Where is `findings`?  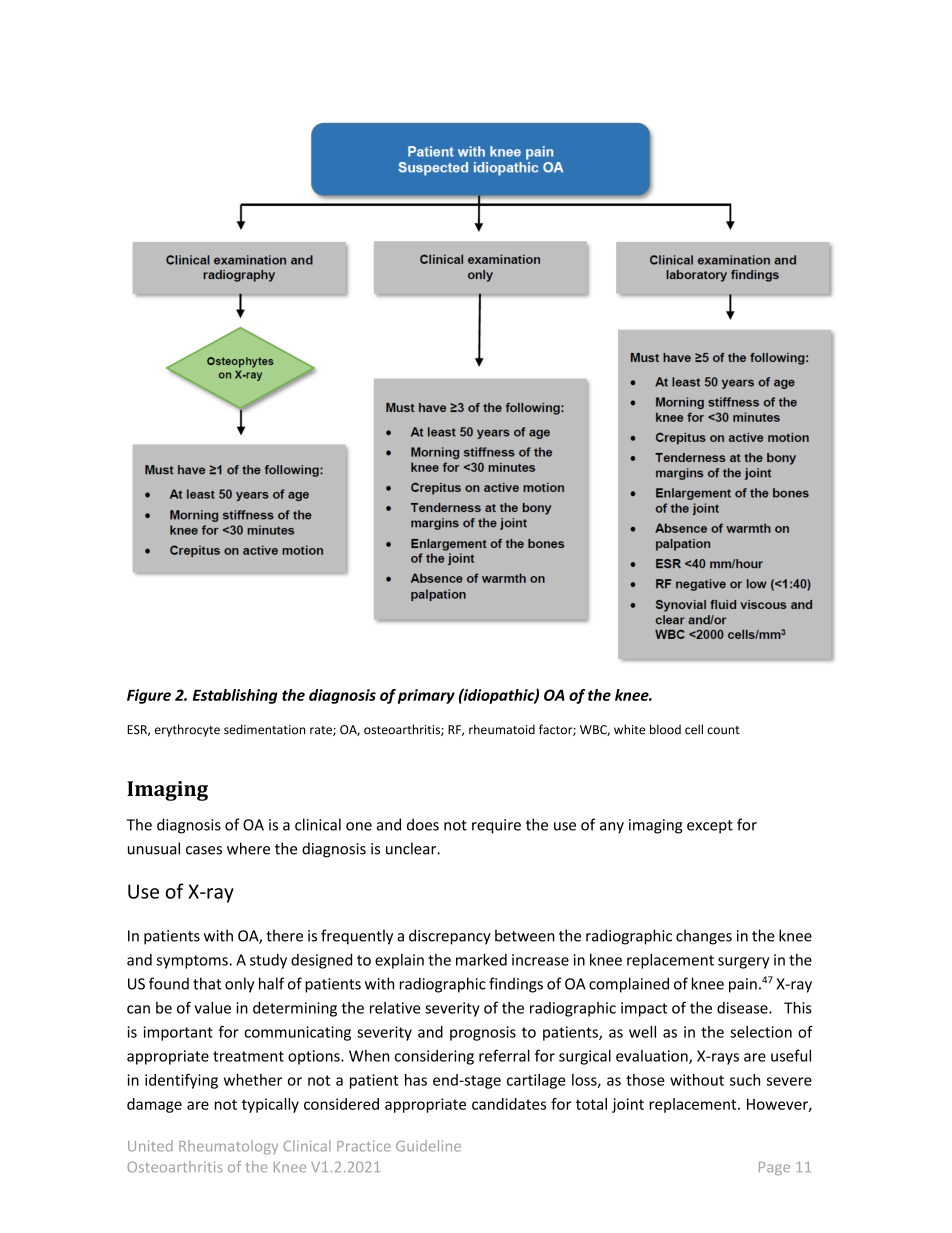 findings is located at coordinates (516, 985).
